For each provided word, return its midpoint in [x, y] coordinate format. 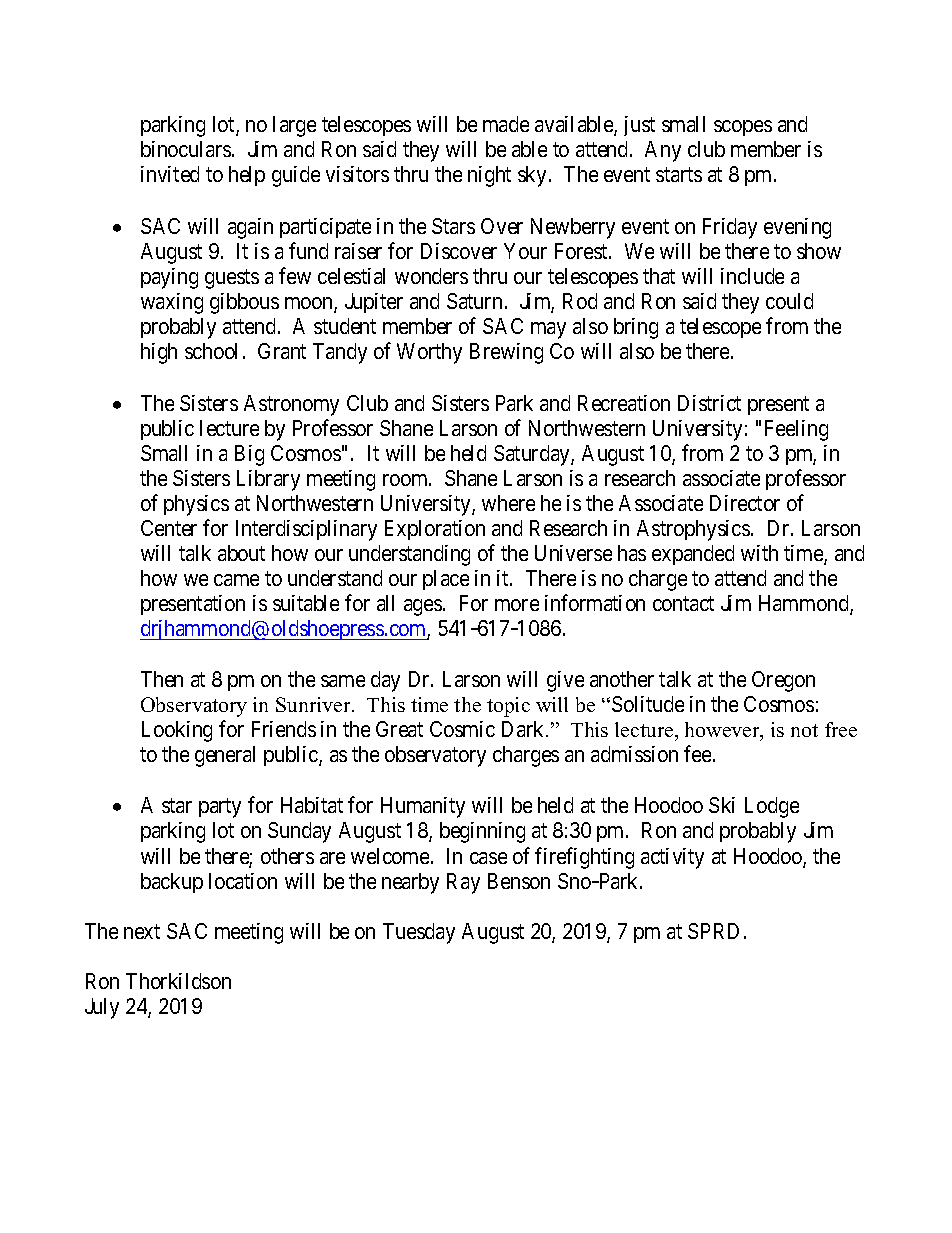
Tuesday [419, 933]
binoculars [186, 149]
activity [672, 858]
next [142, 931]
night [489, 176]
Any [663, 151]
